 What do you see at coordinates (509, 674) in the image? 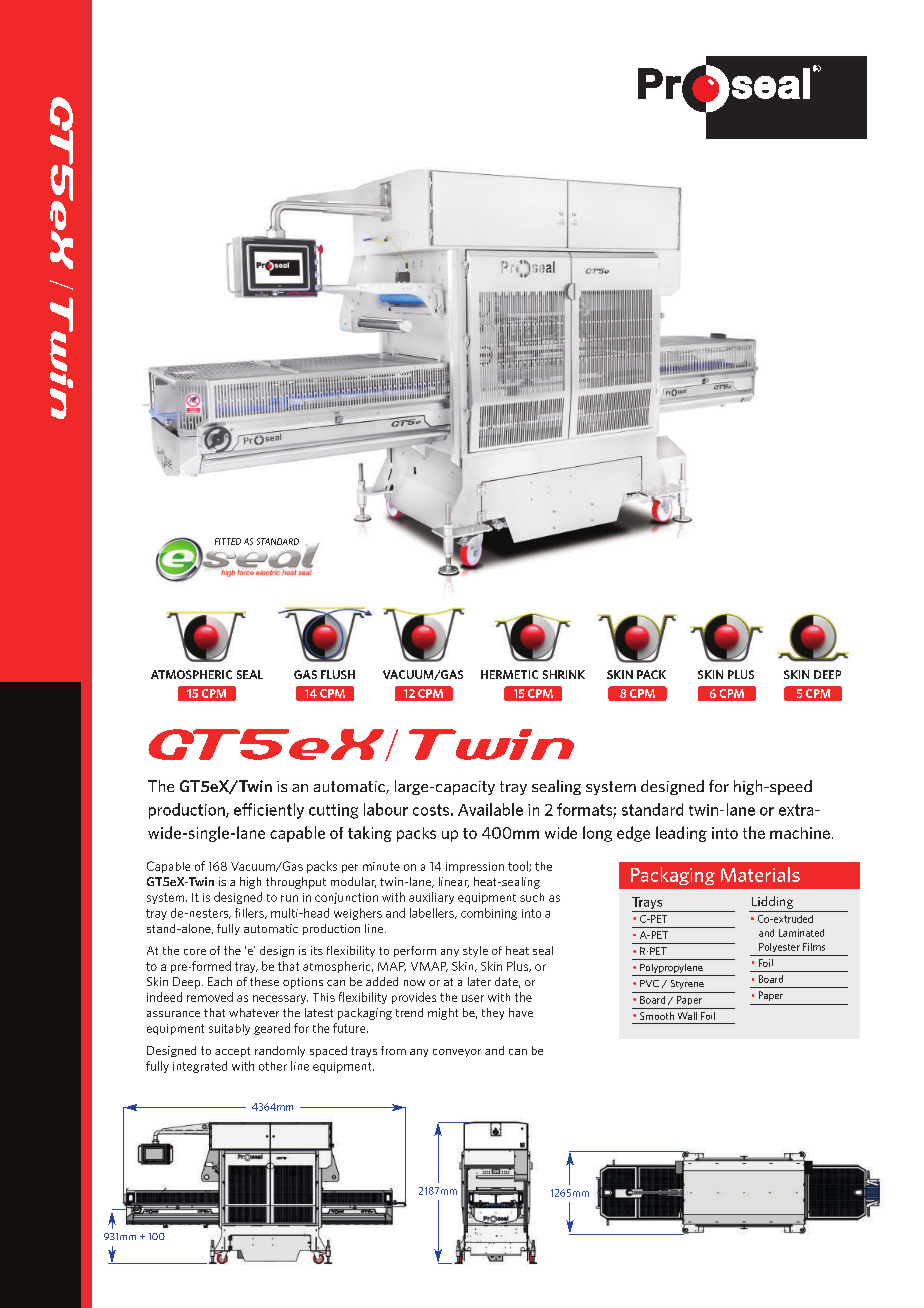
I see `HERMETIC` at bounding box center [509, 674].
